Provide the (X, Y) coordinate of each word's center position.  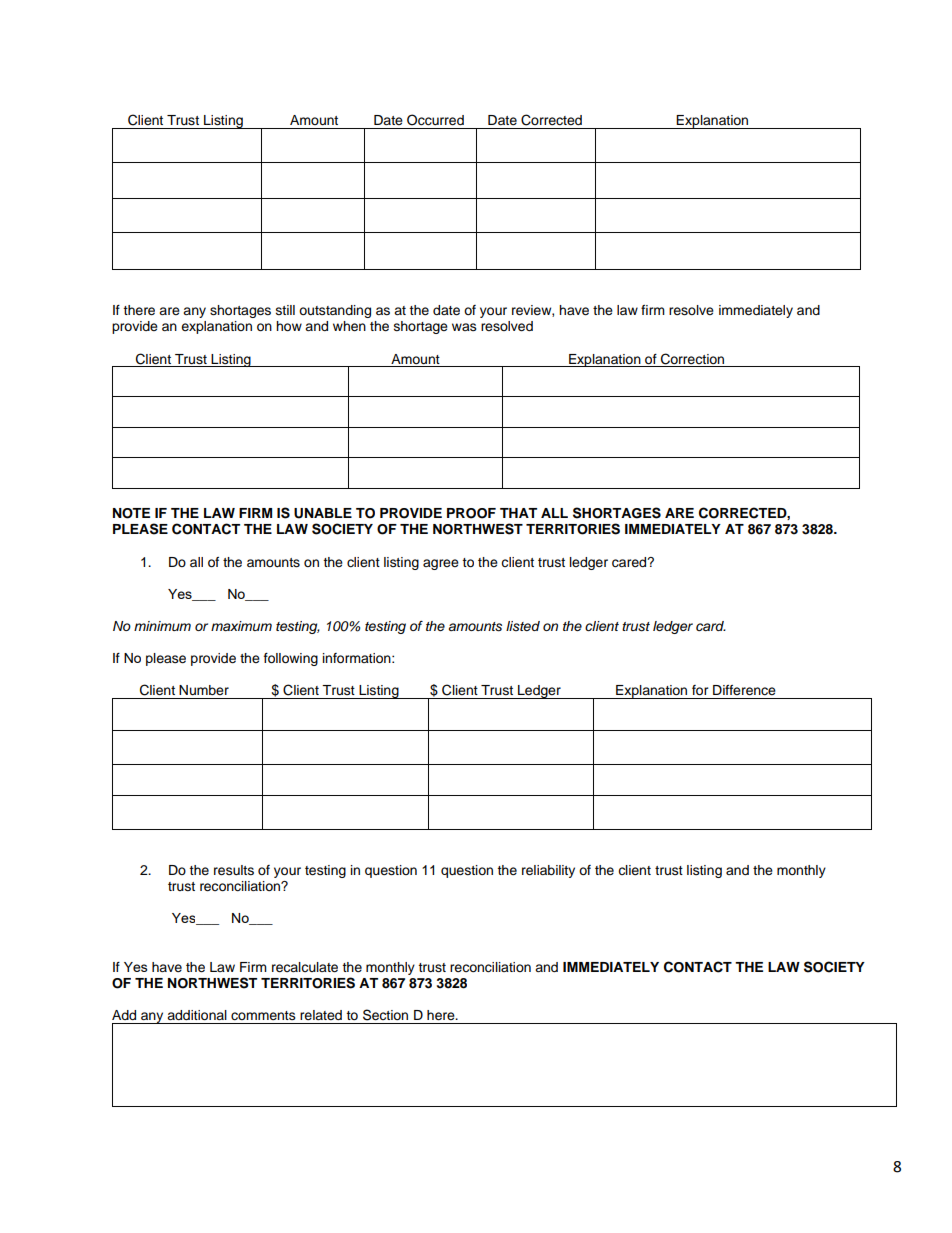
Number (204, 690)
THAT (518, 513)
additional (197, 1015)
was (464, 327)
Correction (692, 359)
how (289, 326)
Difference (744, 690)
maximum (241, 626)
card (711, 626)
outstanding (335, 311)
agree (441, 564)
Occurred (435, 120)
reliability (548, 871)
